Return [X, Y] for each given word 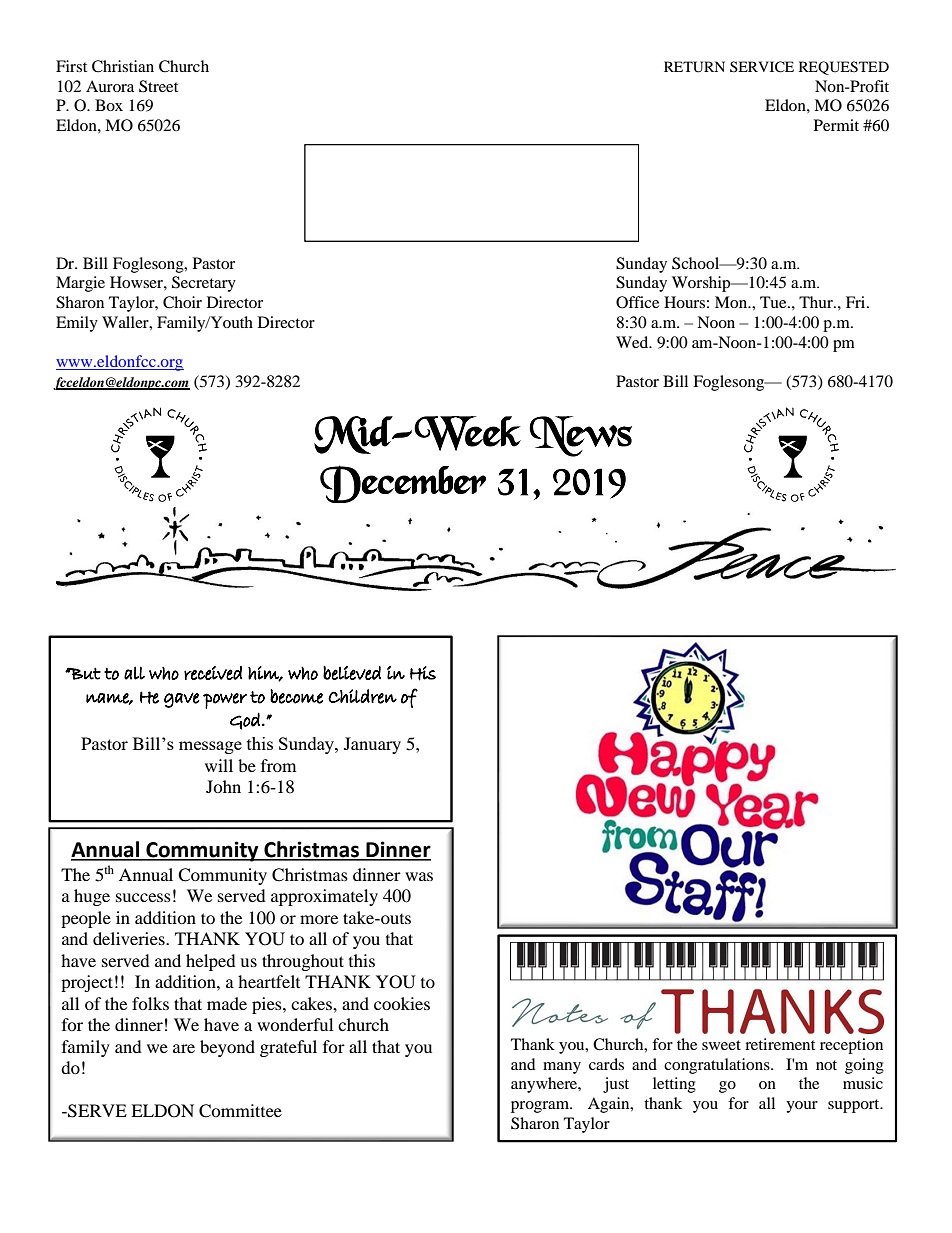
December [403, 484]
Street [158, 86]
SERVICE [762, 67]
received [213, 673]
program [541, 1107]
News [580, 436]
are [184, 1048]
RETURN [694, 67]
